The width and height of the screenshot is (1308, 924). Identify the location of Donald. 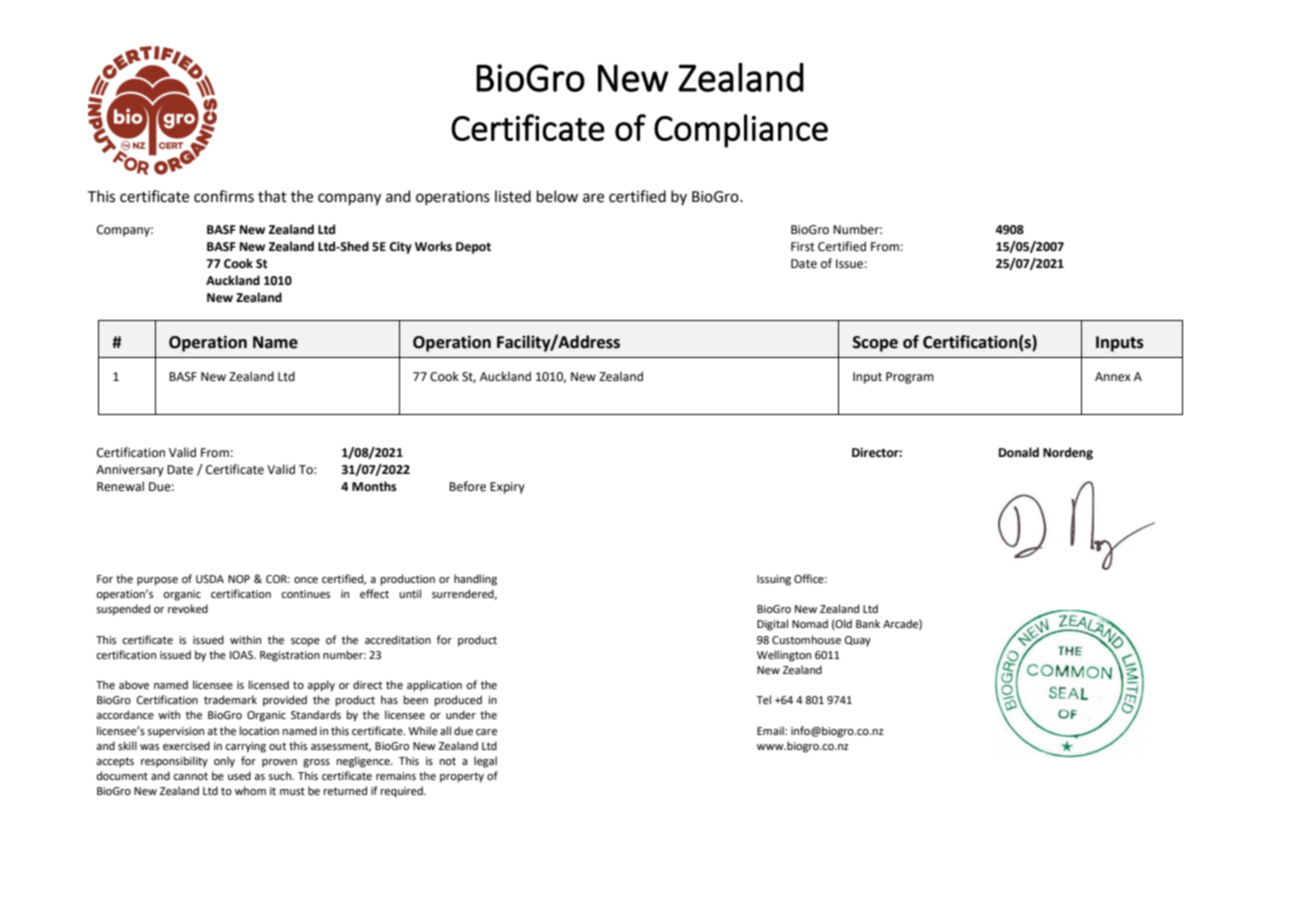
(1019, 452).
